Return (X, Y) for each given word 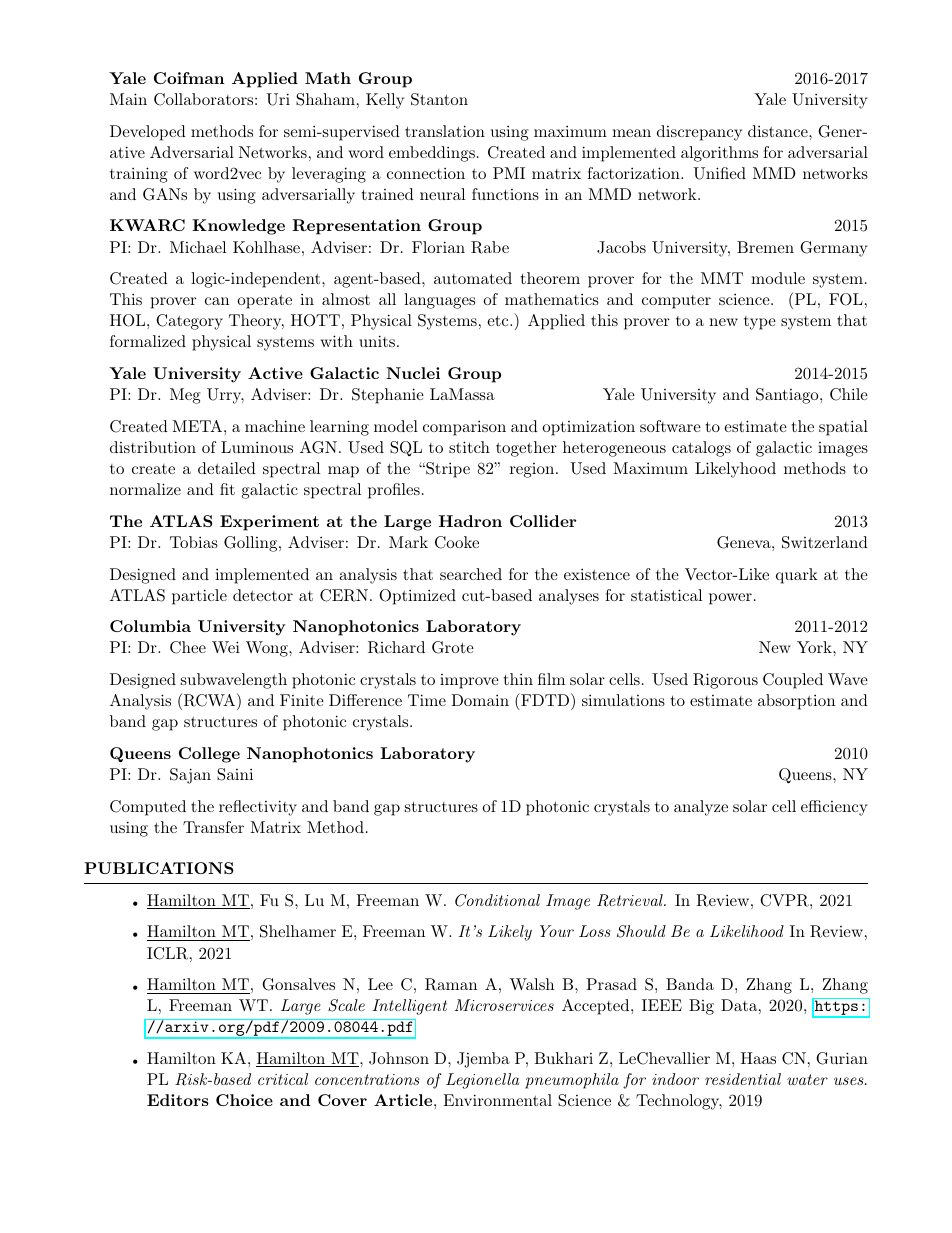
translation (445, 131)
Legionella (482, 1081)
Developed (148, 133)
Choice (244, 1100)
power (730, 599)
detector (263, 595)
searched (471, 574)
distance (778, 131)
